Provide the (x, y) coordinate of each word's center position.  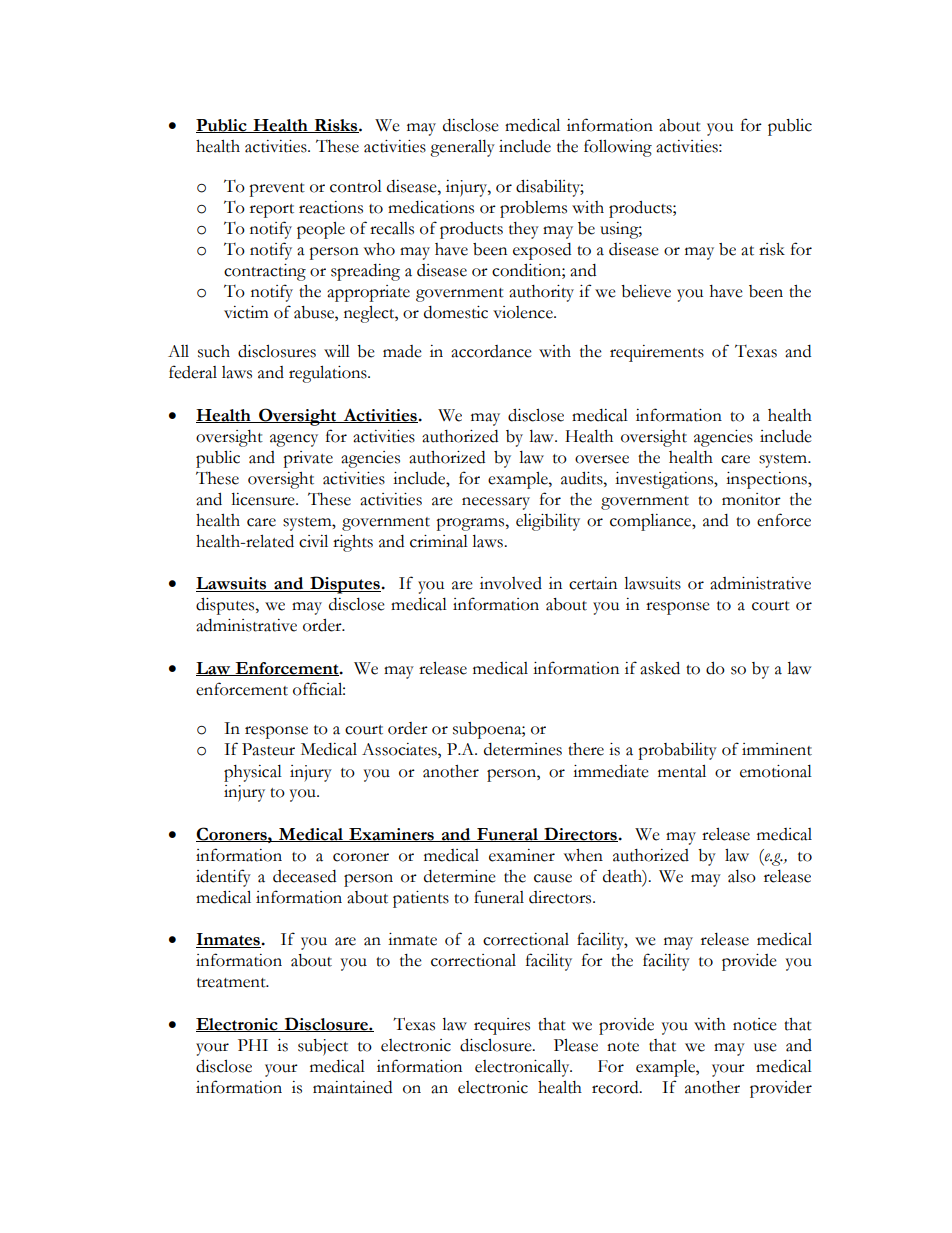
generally (462, 148)
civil (313, 541)
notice (755, 1024)
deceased (304, 876)
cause (553, 878)
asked (660, 668)
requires (502, 1026)
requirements (657, 353)
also (742, 876)
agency (294, 440)
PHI (253, 1045)
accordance (491, 351)
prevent (277, 190)
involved (511, 583)
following (618, 148)
